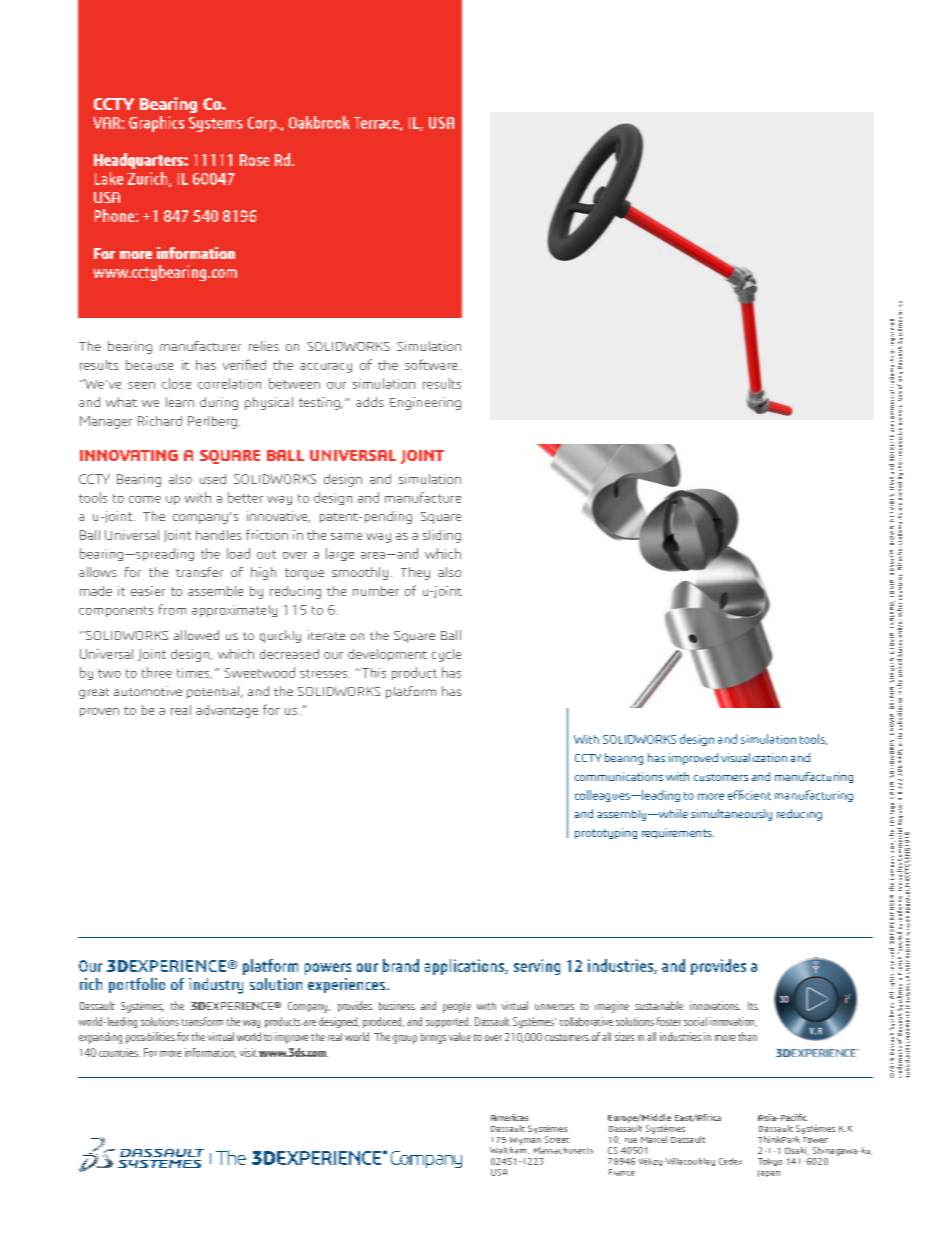 The width and height of the image is (952, 1233). What do you see at coordinates (196, 635) in the image?
I see `allowed` at bounding box center [196, 635].
